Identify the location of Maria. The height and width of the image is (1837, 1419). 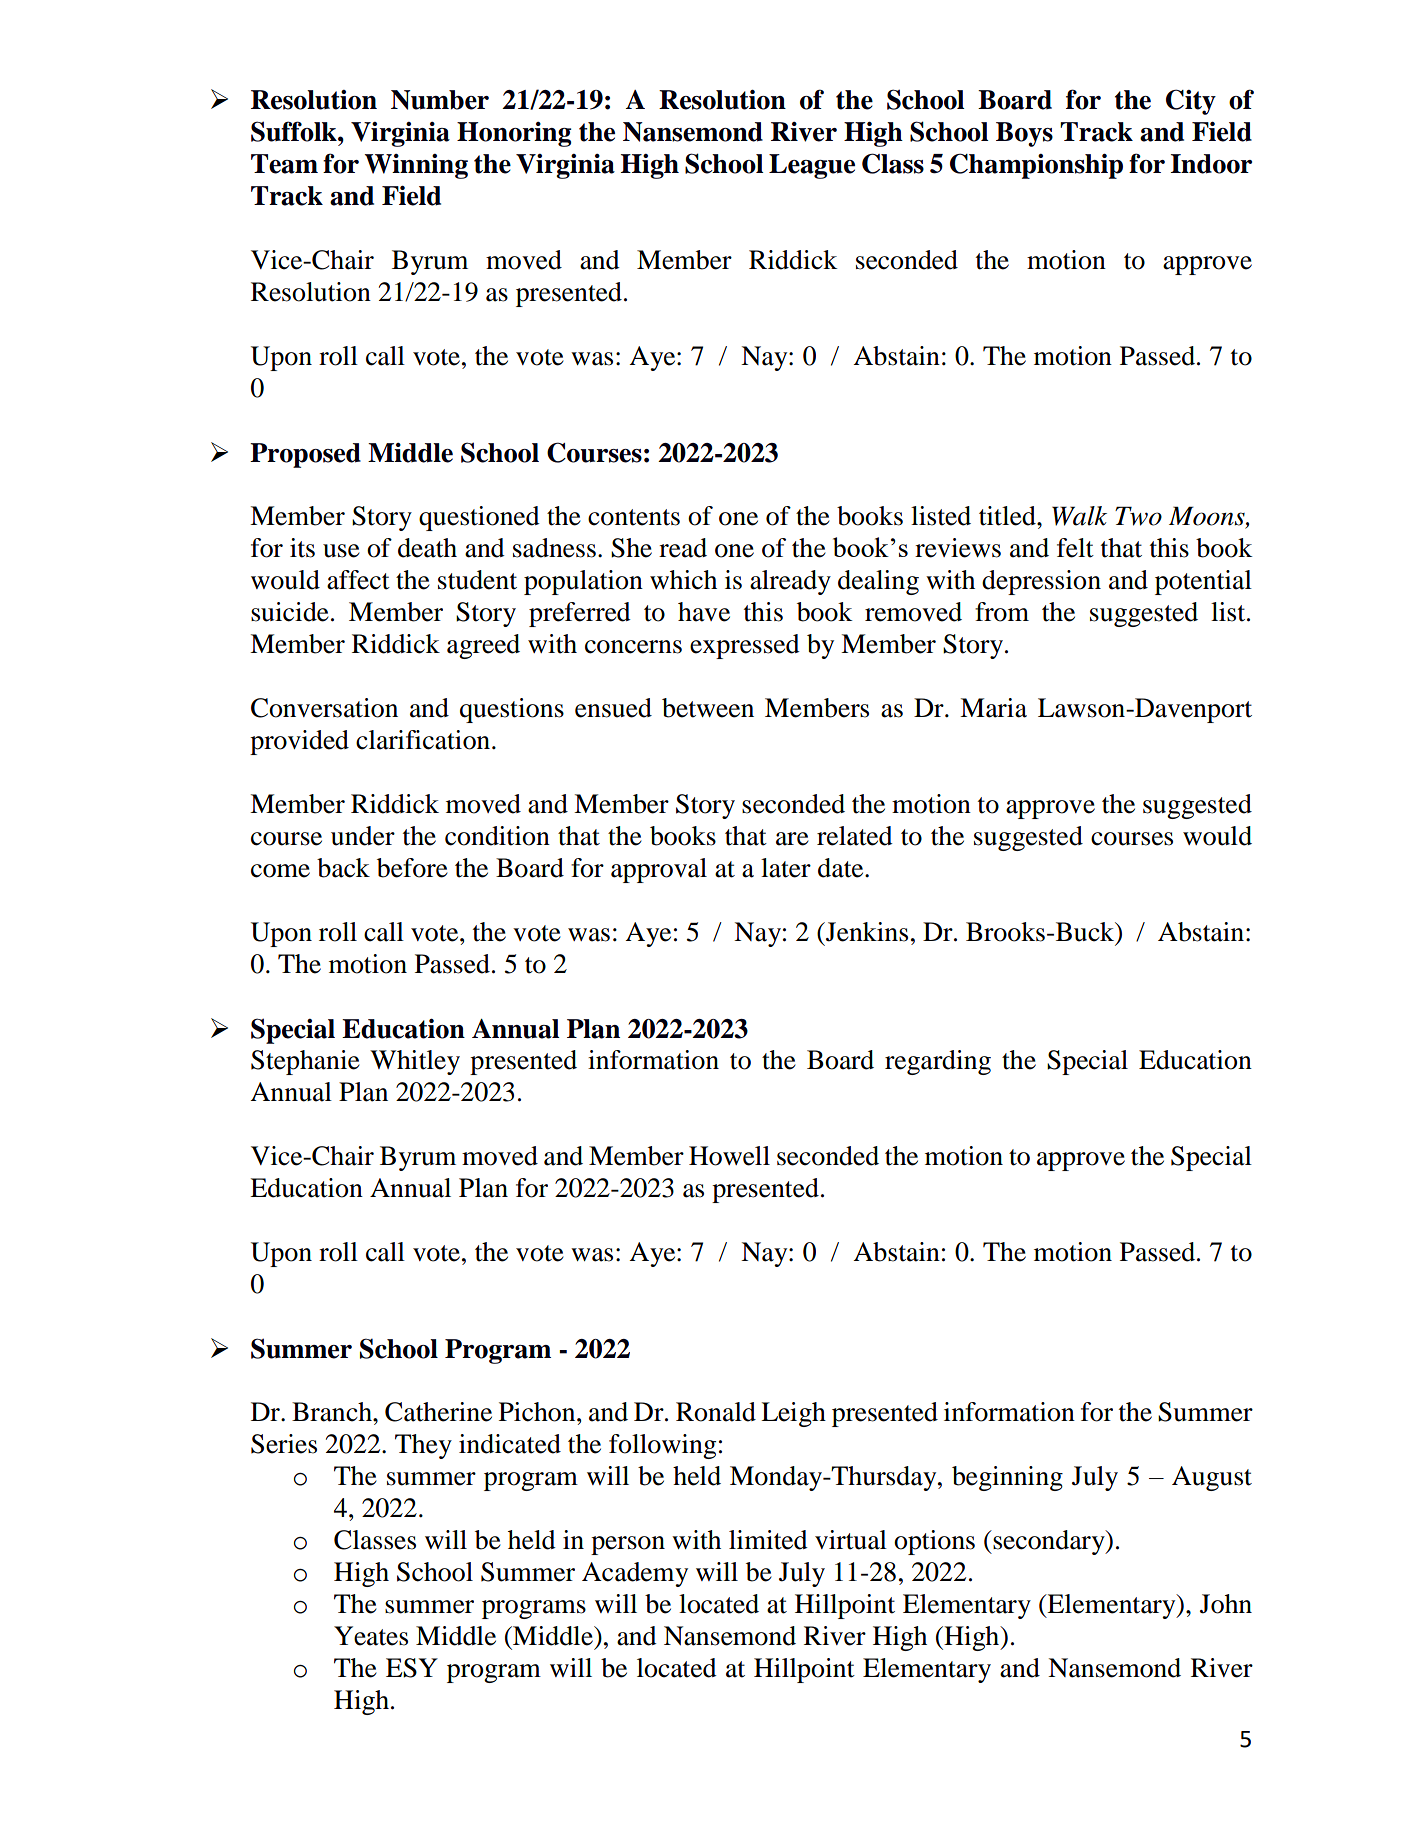
(993, 708).
